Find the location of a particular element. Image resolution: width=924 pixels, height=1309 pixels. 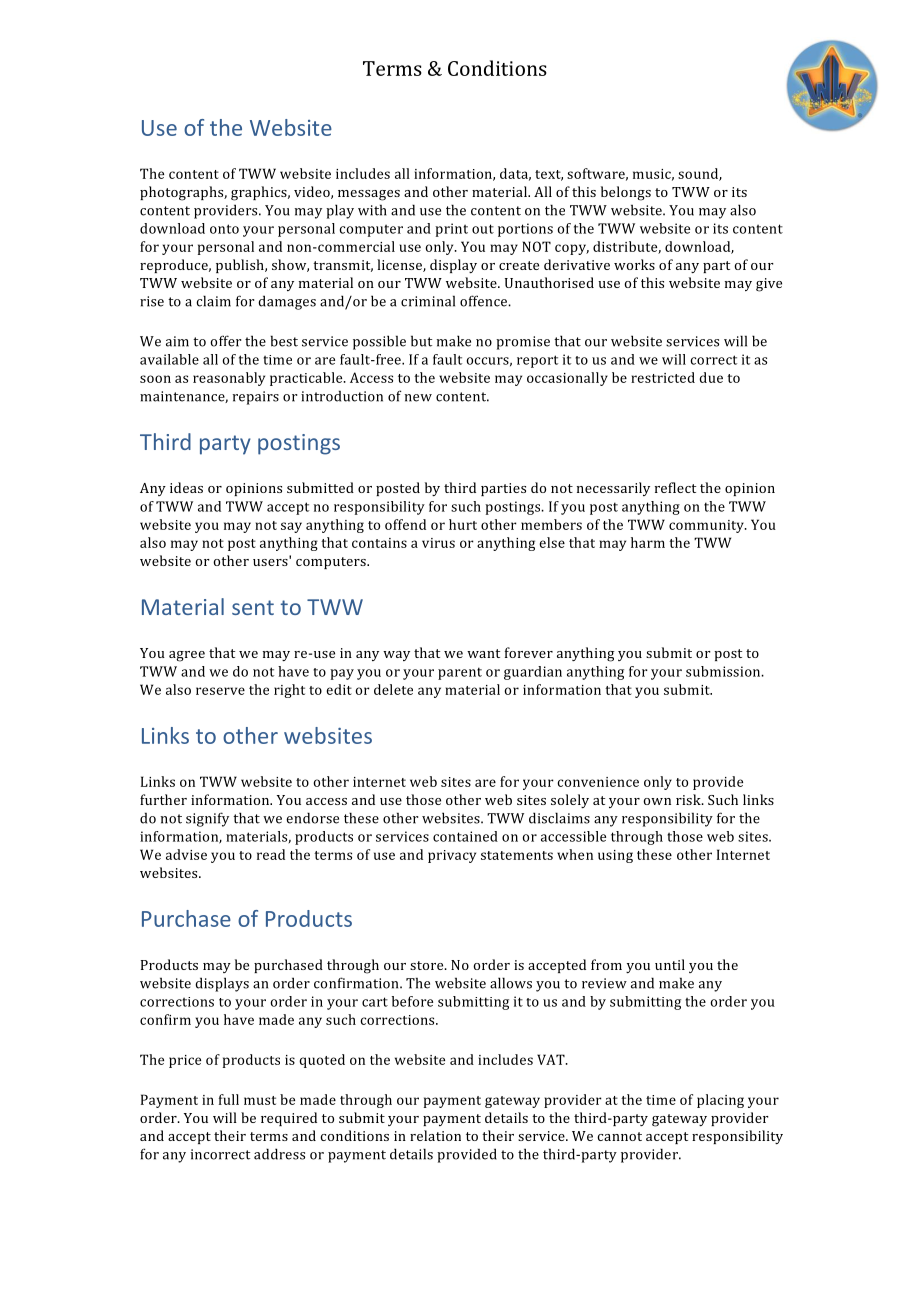

risk is located at coordinates (689, 799).
